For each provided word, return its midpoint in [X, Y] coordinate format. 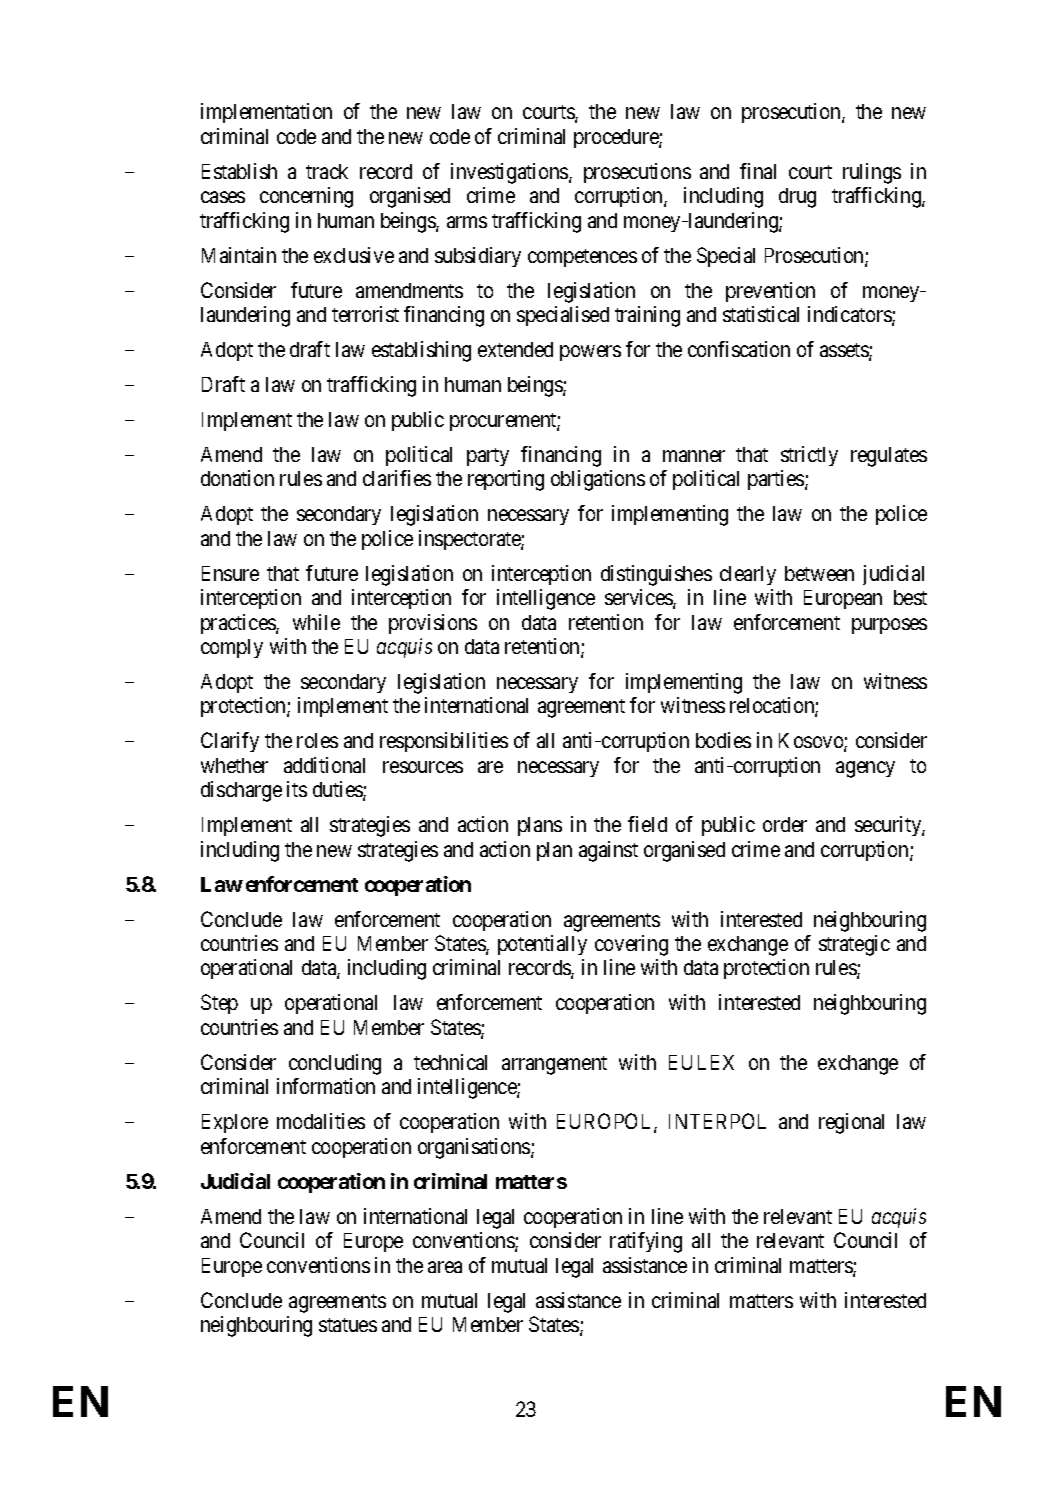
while [316, 622]
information [326, 1086]
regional [851, 1123]
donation [237, 478]
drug [797, 198]
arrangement [554, 1065]
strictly [809, 456]
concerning [306, 197]
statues [348, 1325]
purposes [889, 626]
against [608, 851]
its [297, 789]
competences [582, 258]
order [785, 824]
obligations [598, 480]
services [639, 598]
